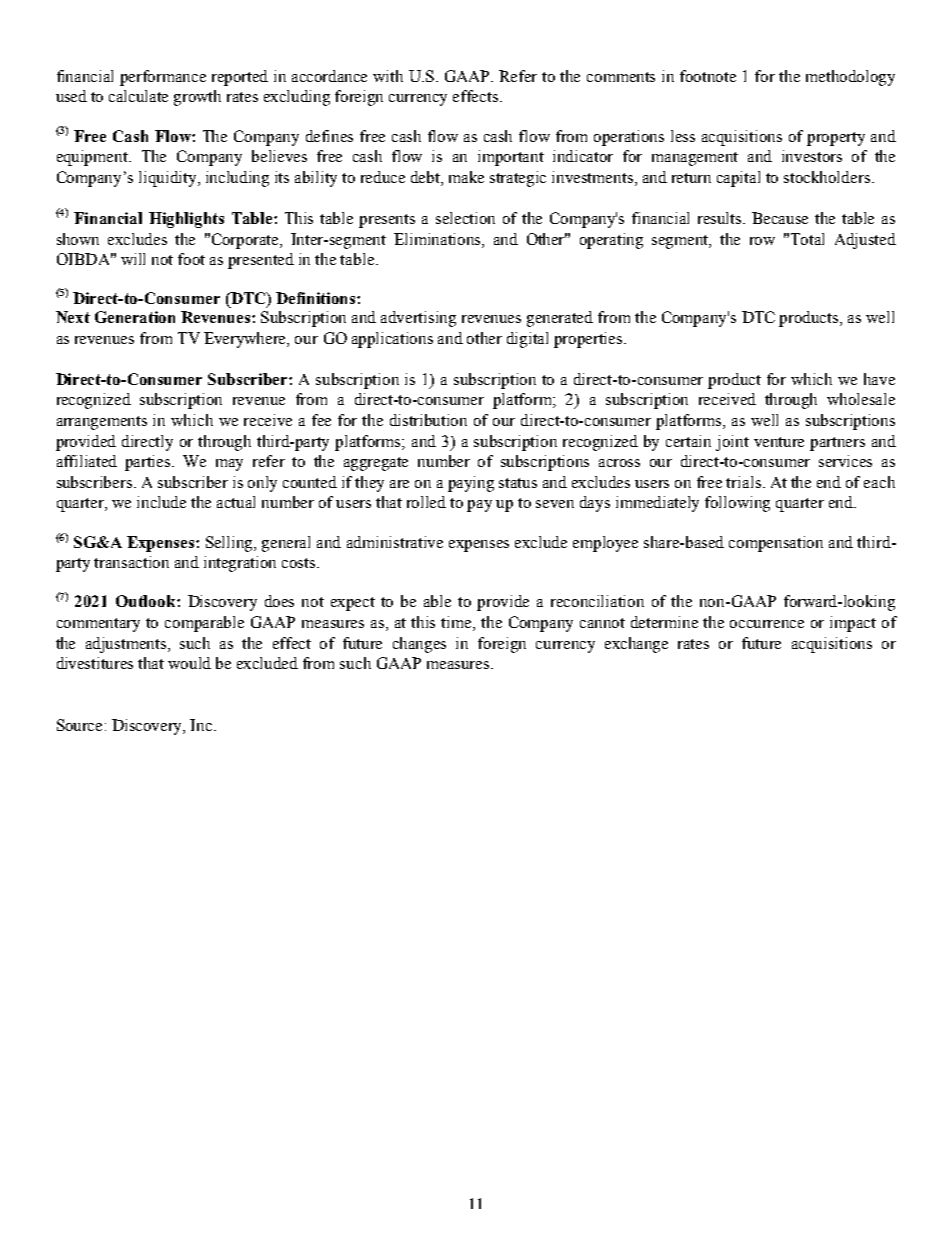  I want to click on wholesale, so click(861, 399).
